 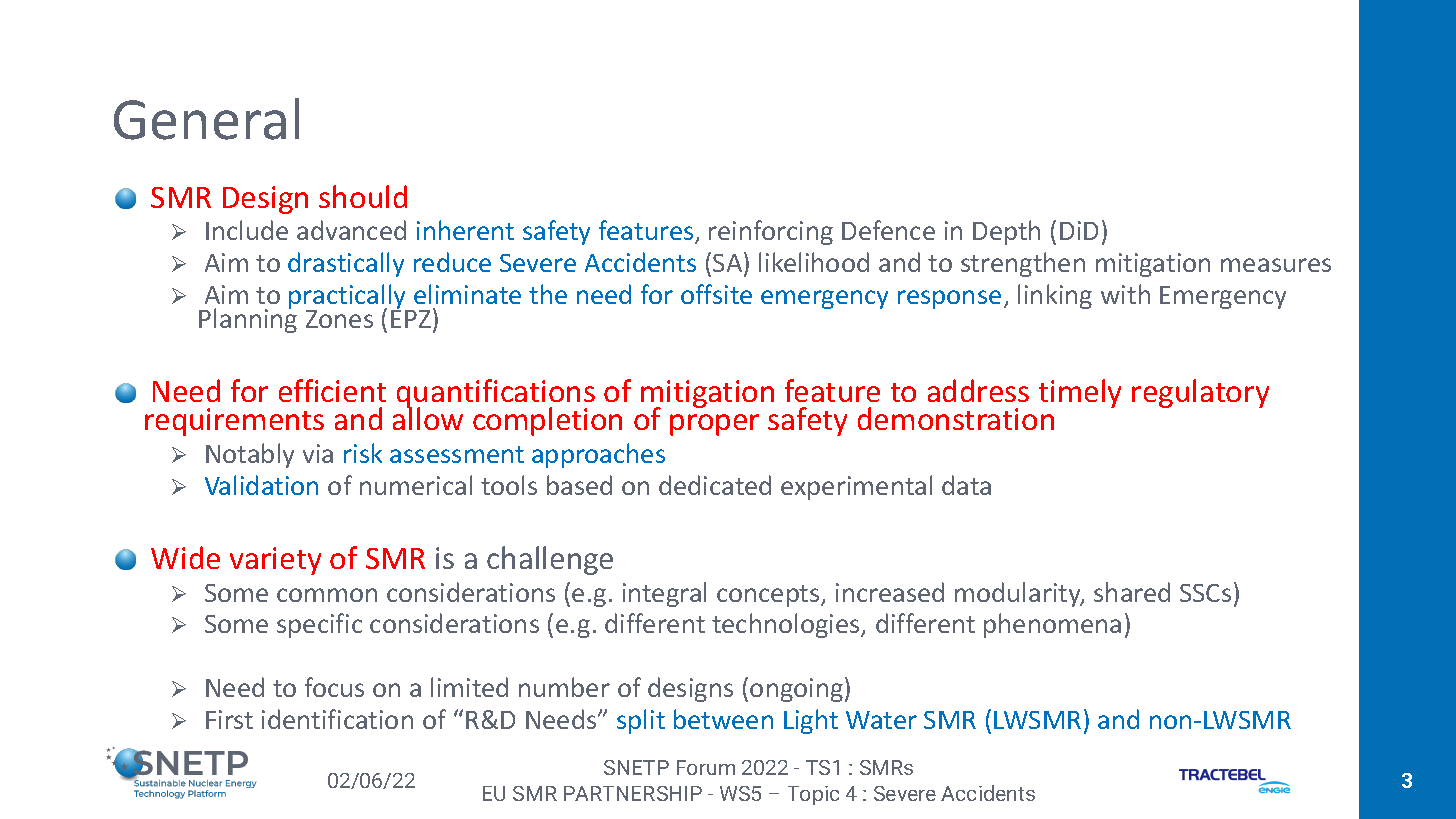 I want to click on reinforcing, so click(x=771, y=232).
